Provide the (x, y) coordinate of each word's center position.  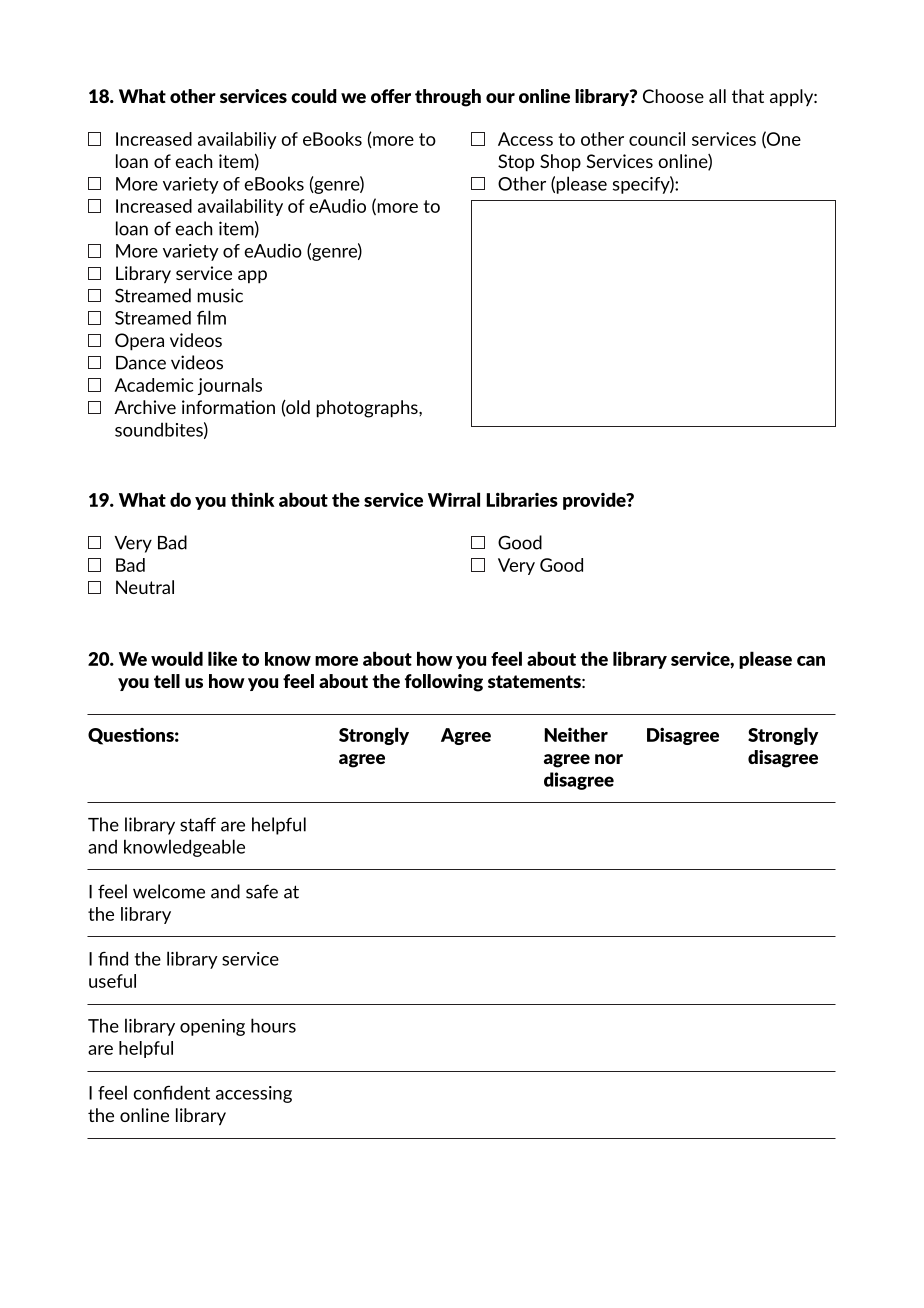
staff (198, 824)
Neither (576, 734)
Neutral (145, 587)
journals (230, 386)
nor (609, 759)
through (448, 98)
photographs (368, 409)
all (717, 96)
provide (595, 501)
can (811, 661)
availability (240, 207)
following (444, 683)
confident (171, 1092)
